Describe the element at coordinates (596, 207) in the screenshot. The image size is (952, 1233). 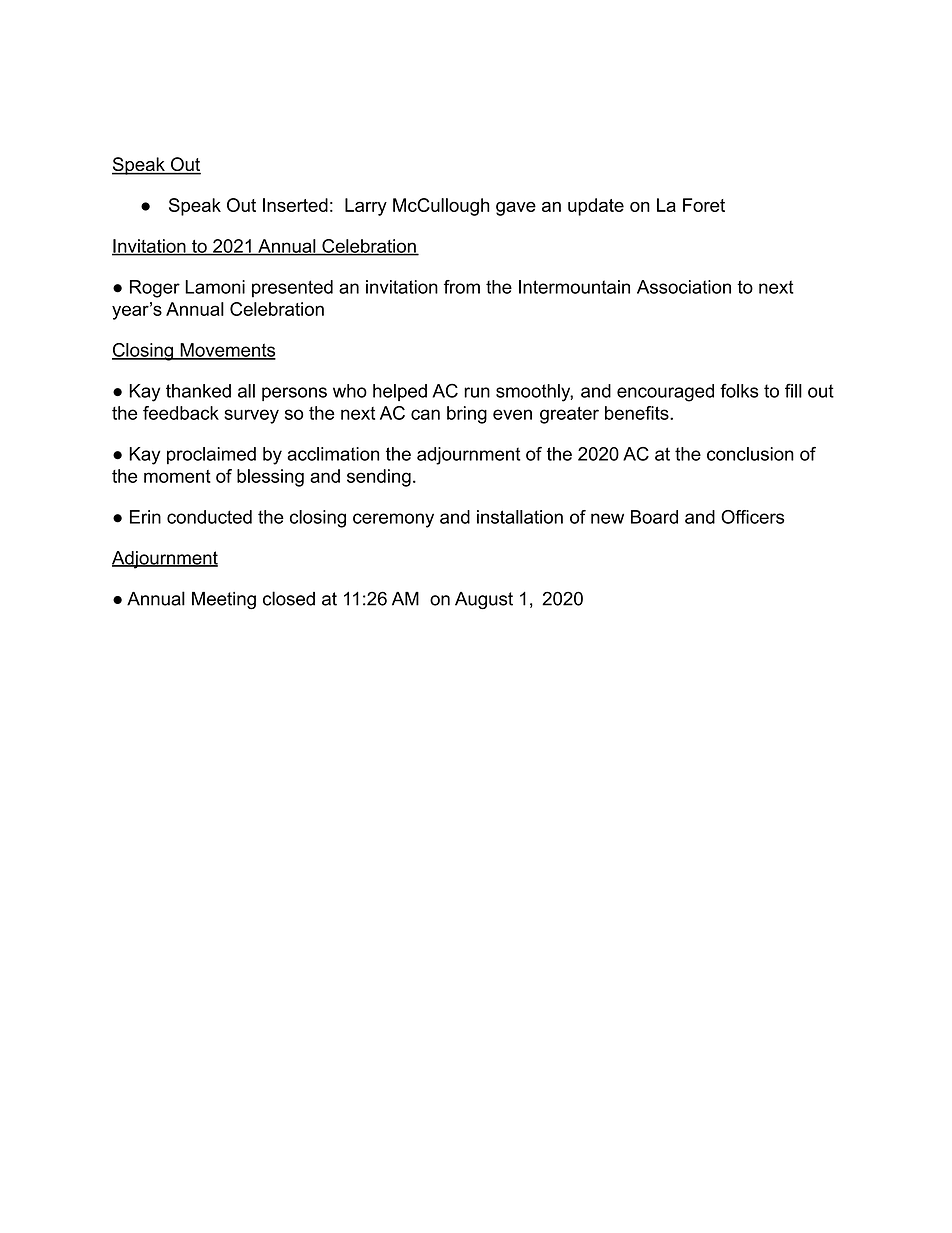
I see `update` at that location.
